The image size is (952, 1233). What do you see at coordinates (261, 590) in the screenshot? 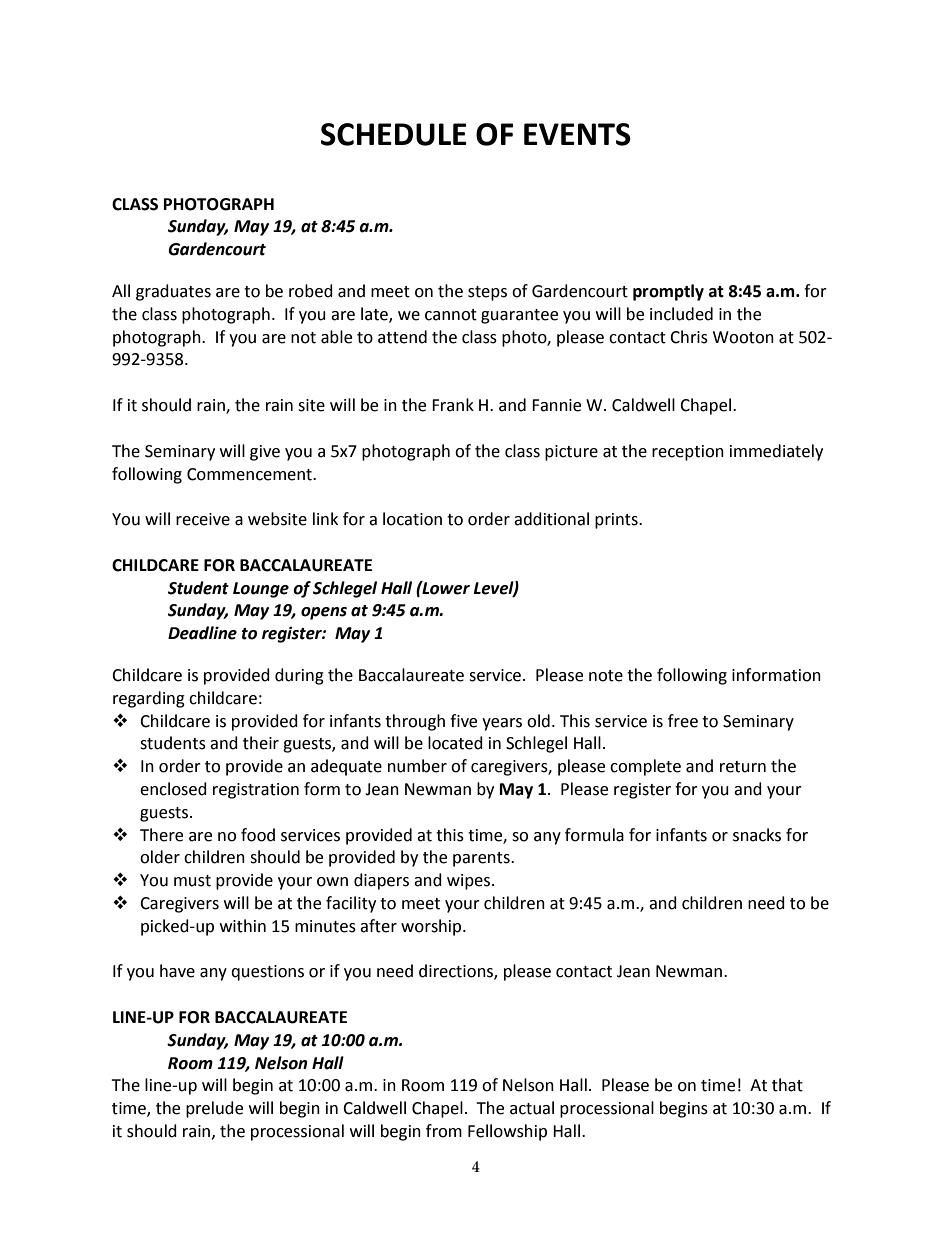
I see `Lounge` at bounding box center [261, 590].
